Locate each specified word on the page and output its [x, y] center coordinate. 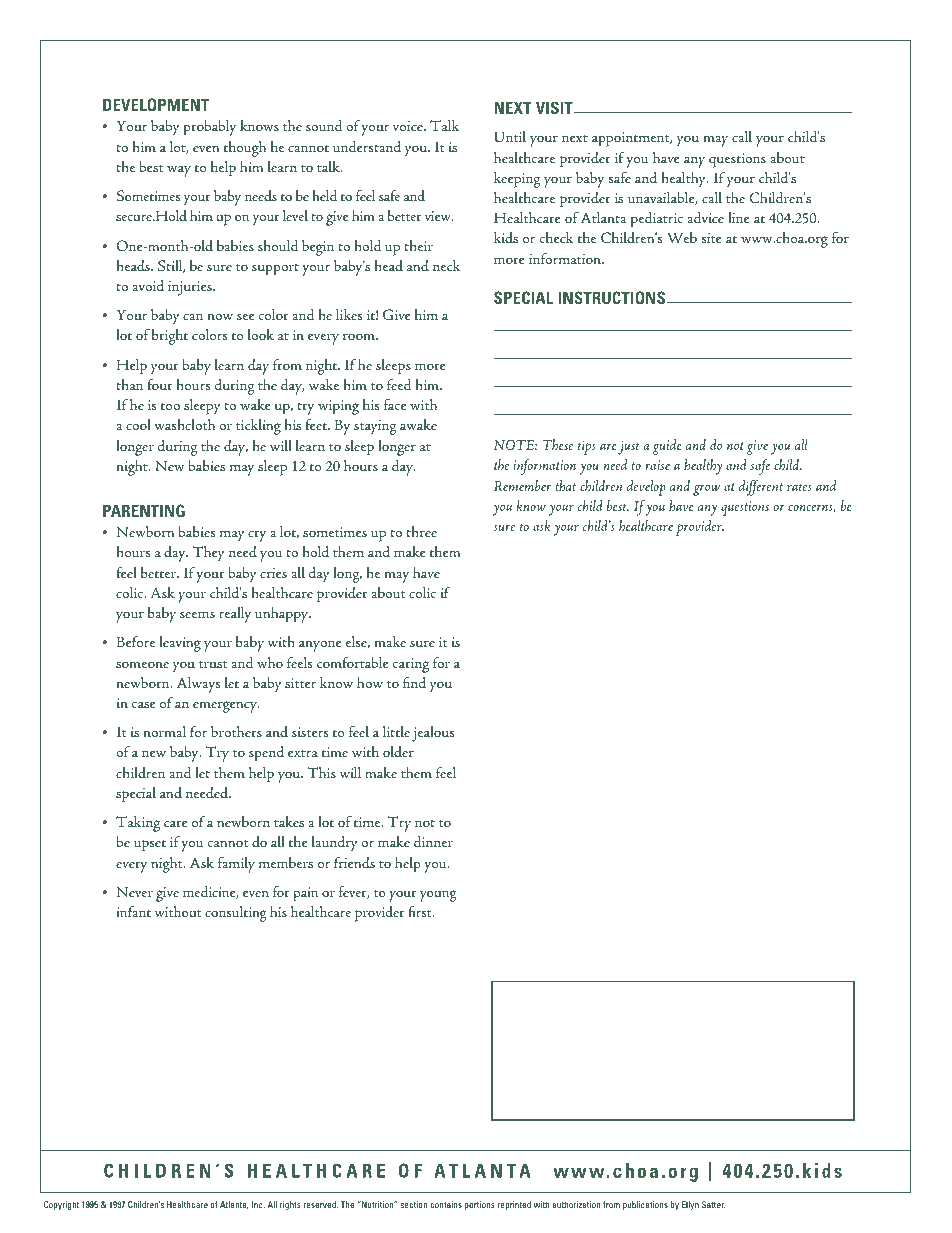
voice [409, 126]
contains [446, 1204]
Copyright [61, 1205]
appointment [632, 139]
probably [209, 128]
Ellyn [690, 1205]
